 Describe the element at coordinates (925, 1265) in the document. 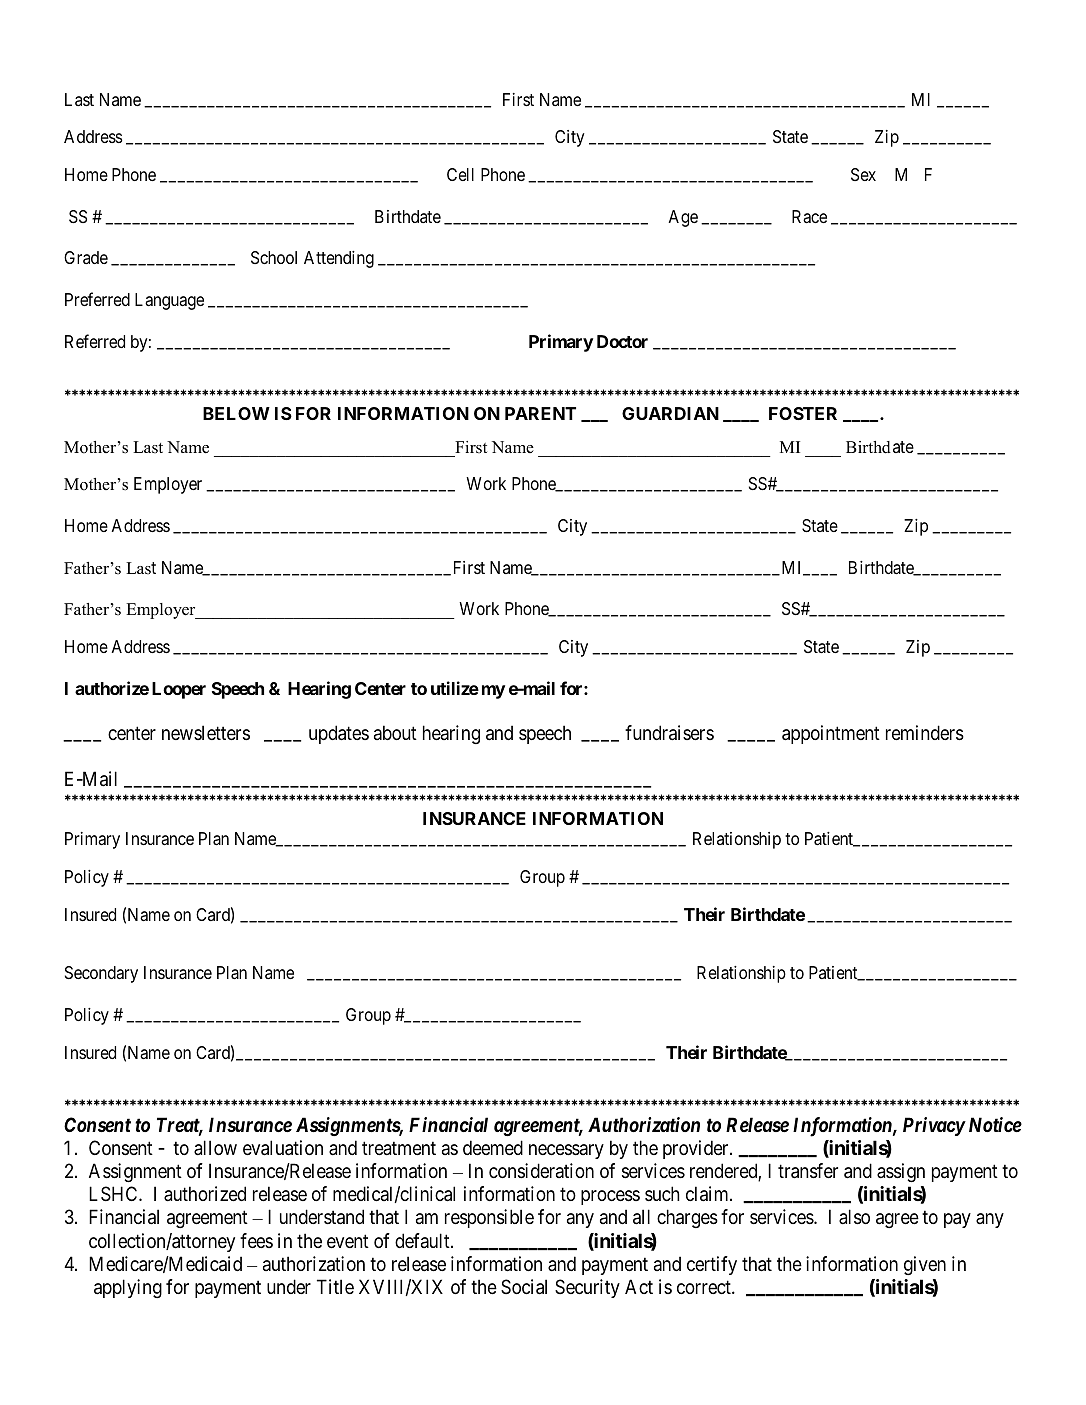

I see `given` at that location.
